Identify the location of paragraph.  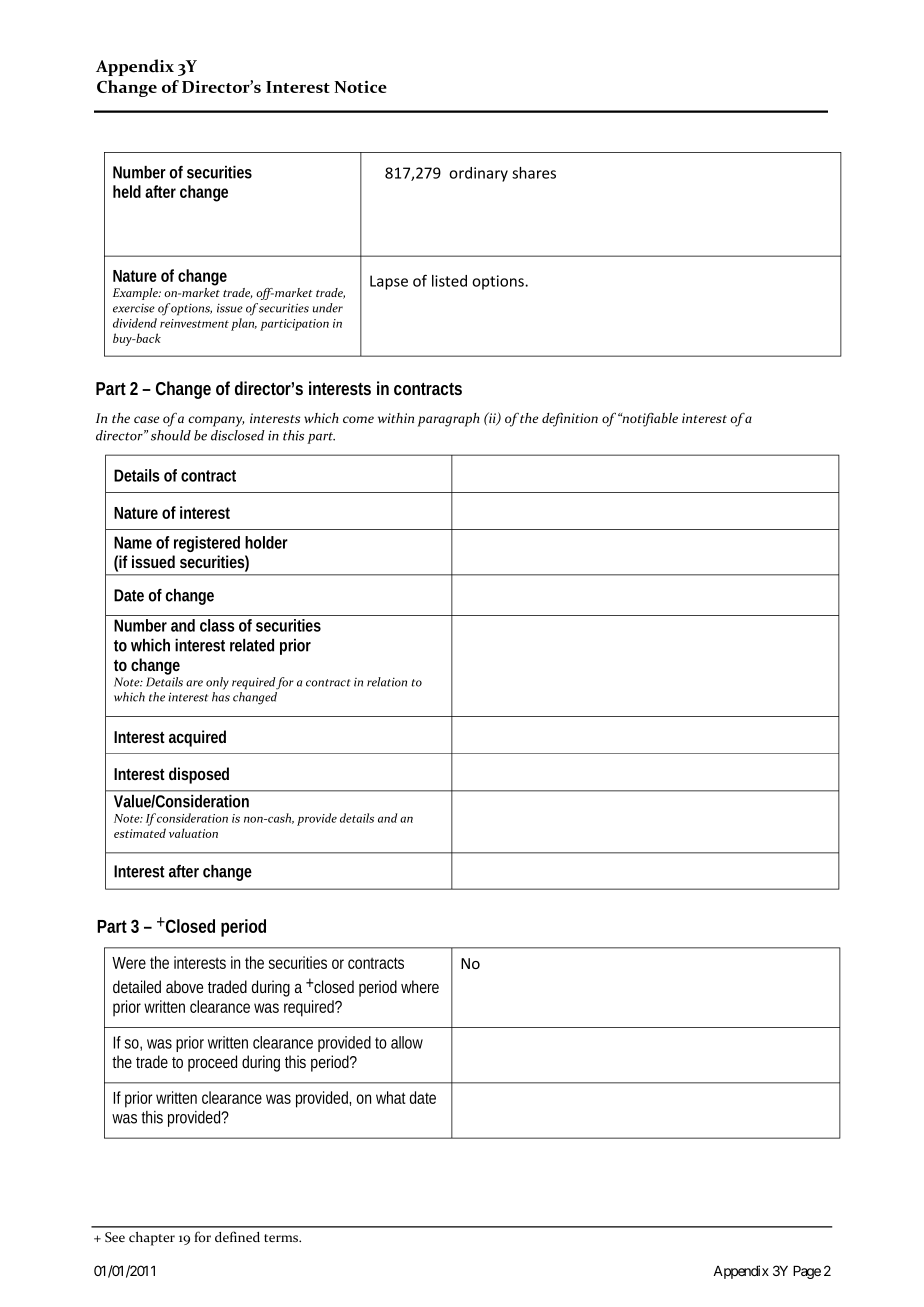
(449, 420).
